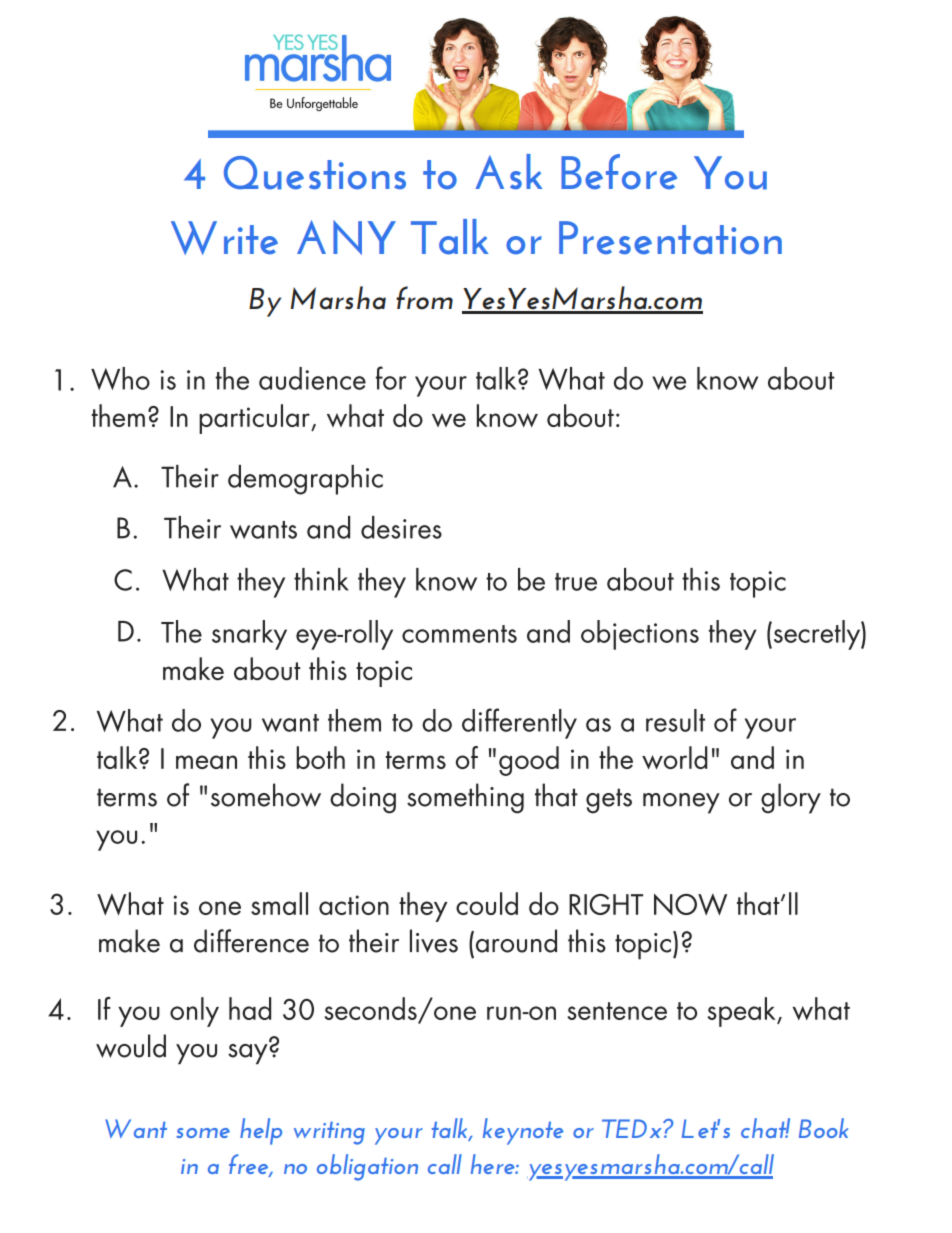 Image resolution: width=952 pixels, height=1233 pixels. Describe the element at coordinates (529, 761) in the screenshot. I see `good` at that location.
